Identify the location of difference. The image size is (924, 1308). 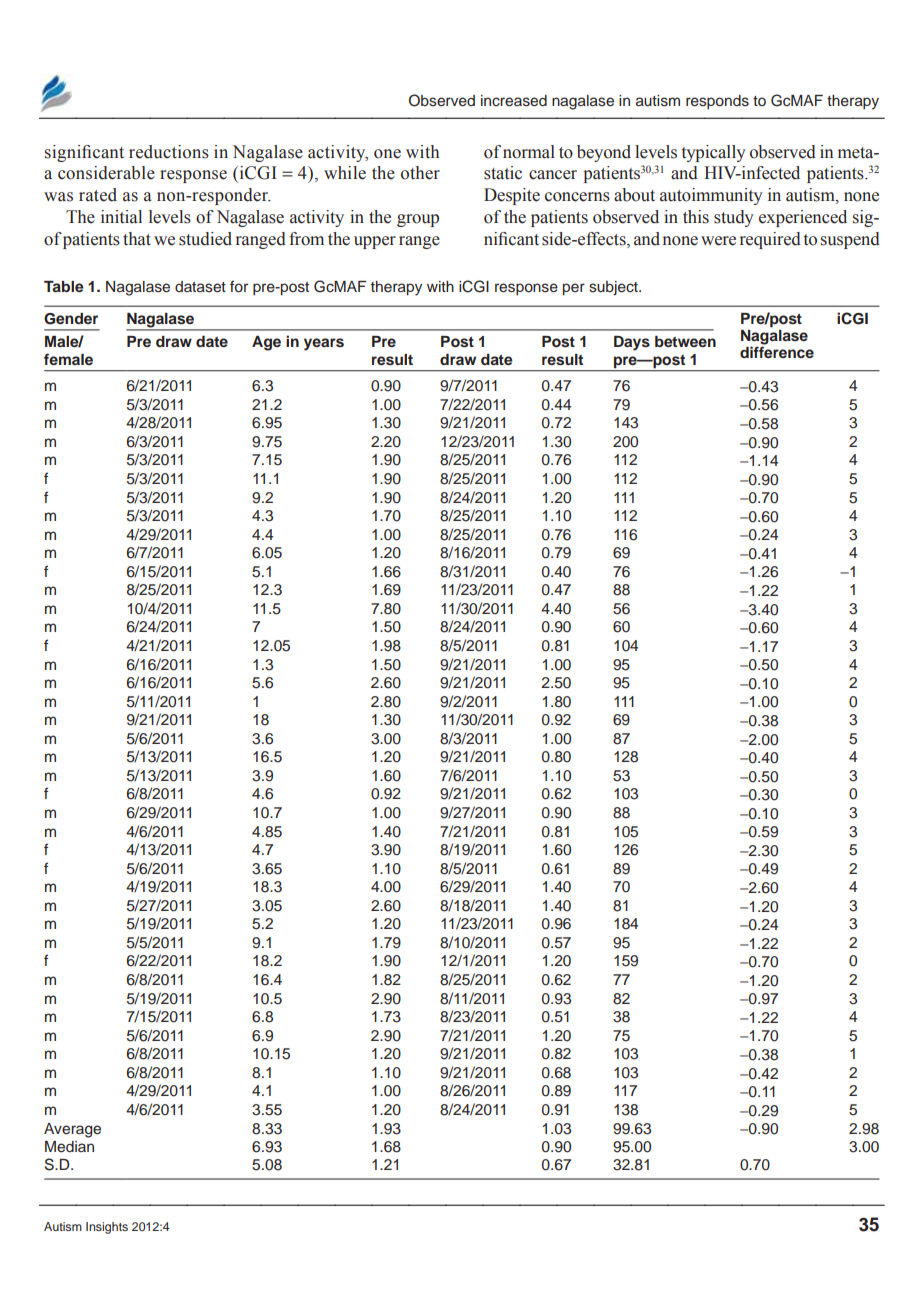
(777, 351).
